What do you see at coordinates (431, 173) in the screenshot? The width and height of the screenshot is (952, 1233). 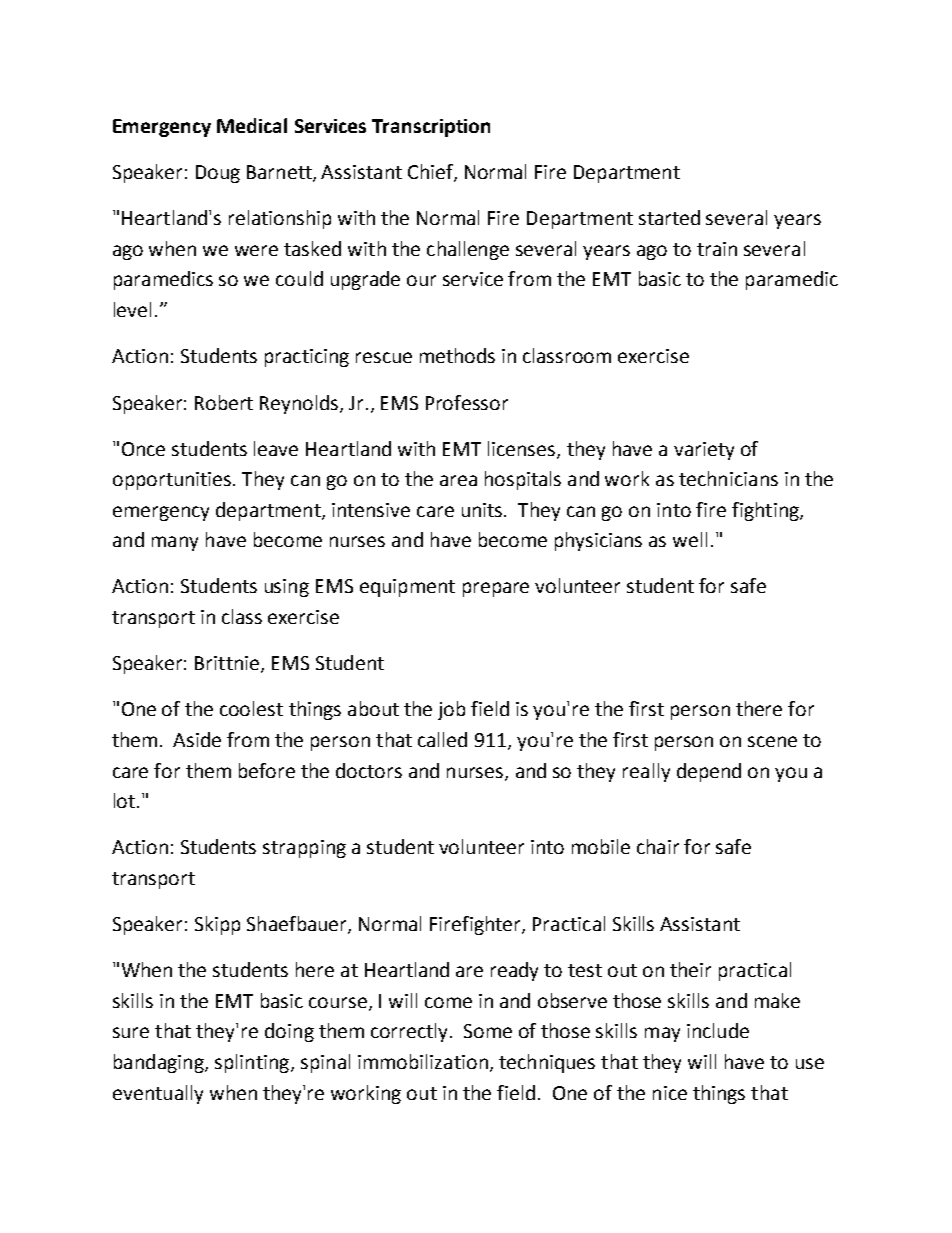 I see `Chief` at bounding box center [431, 173].
